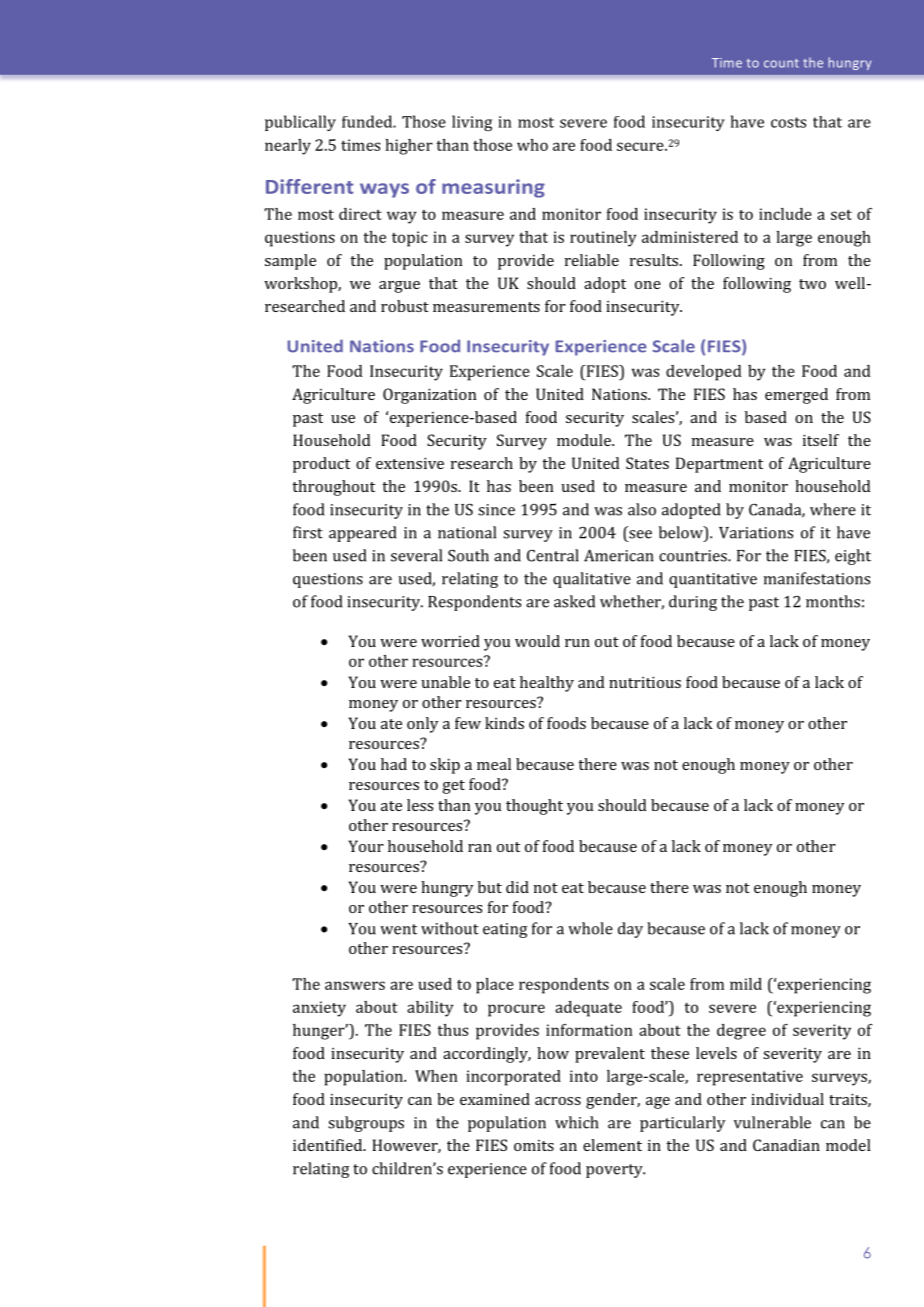 The height and width of the screenshot is (1307, 924). I want to click on itself, so click(821, 440).
